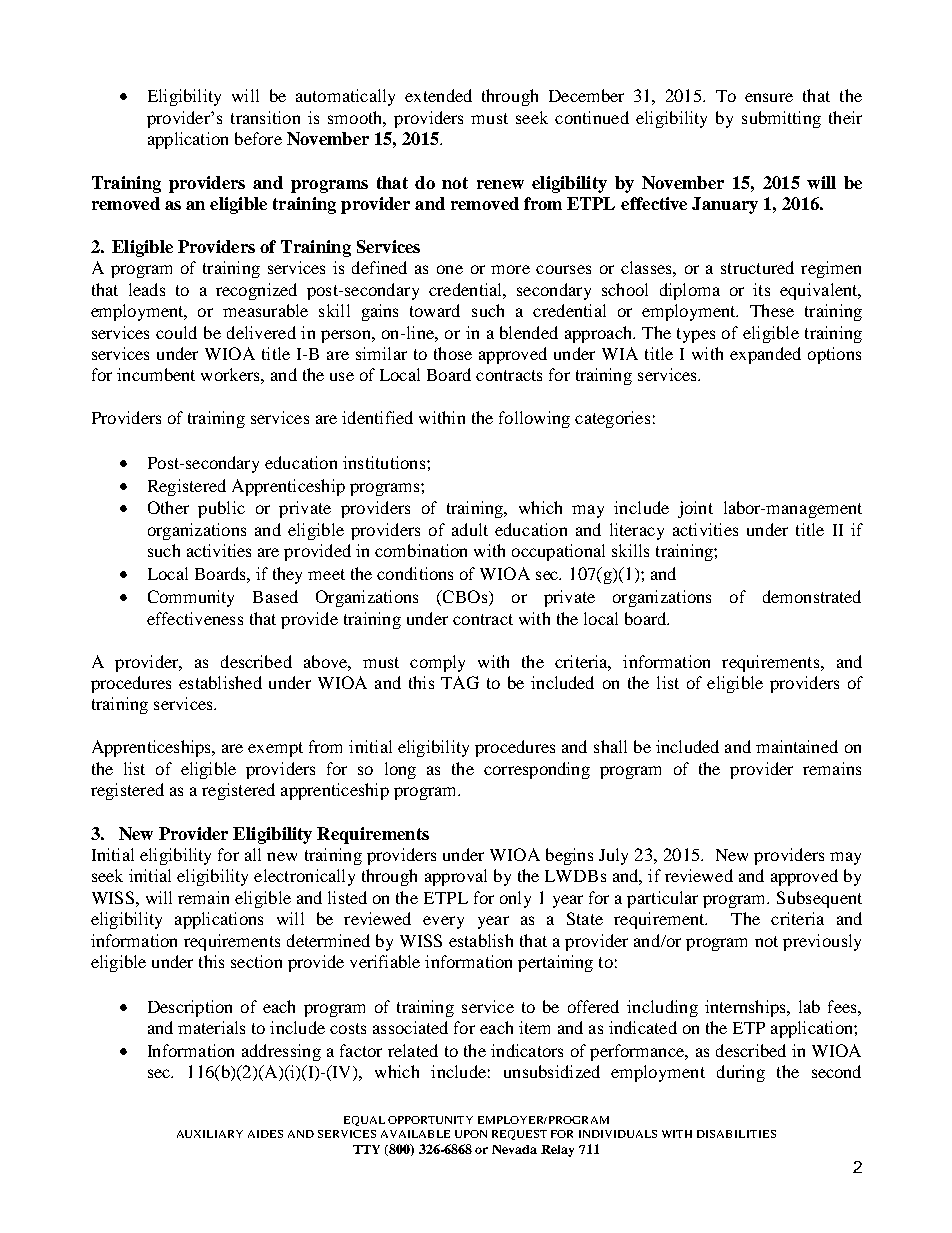 The height and width of the image is (1233, 952). I want to click on submitting, so click(781, 119).
